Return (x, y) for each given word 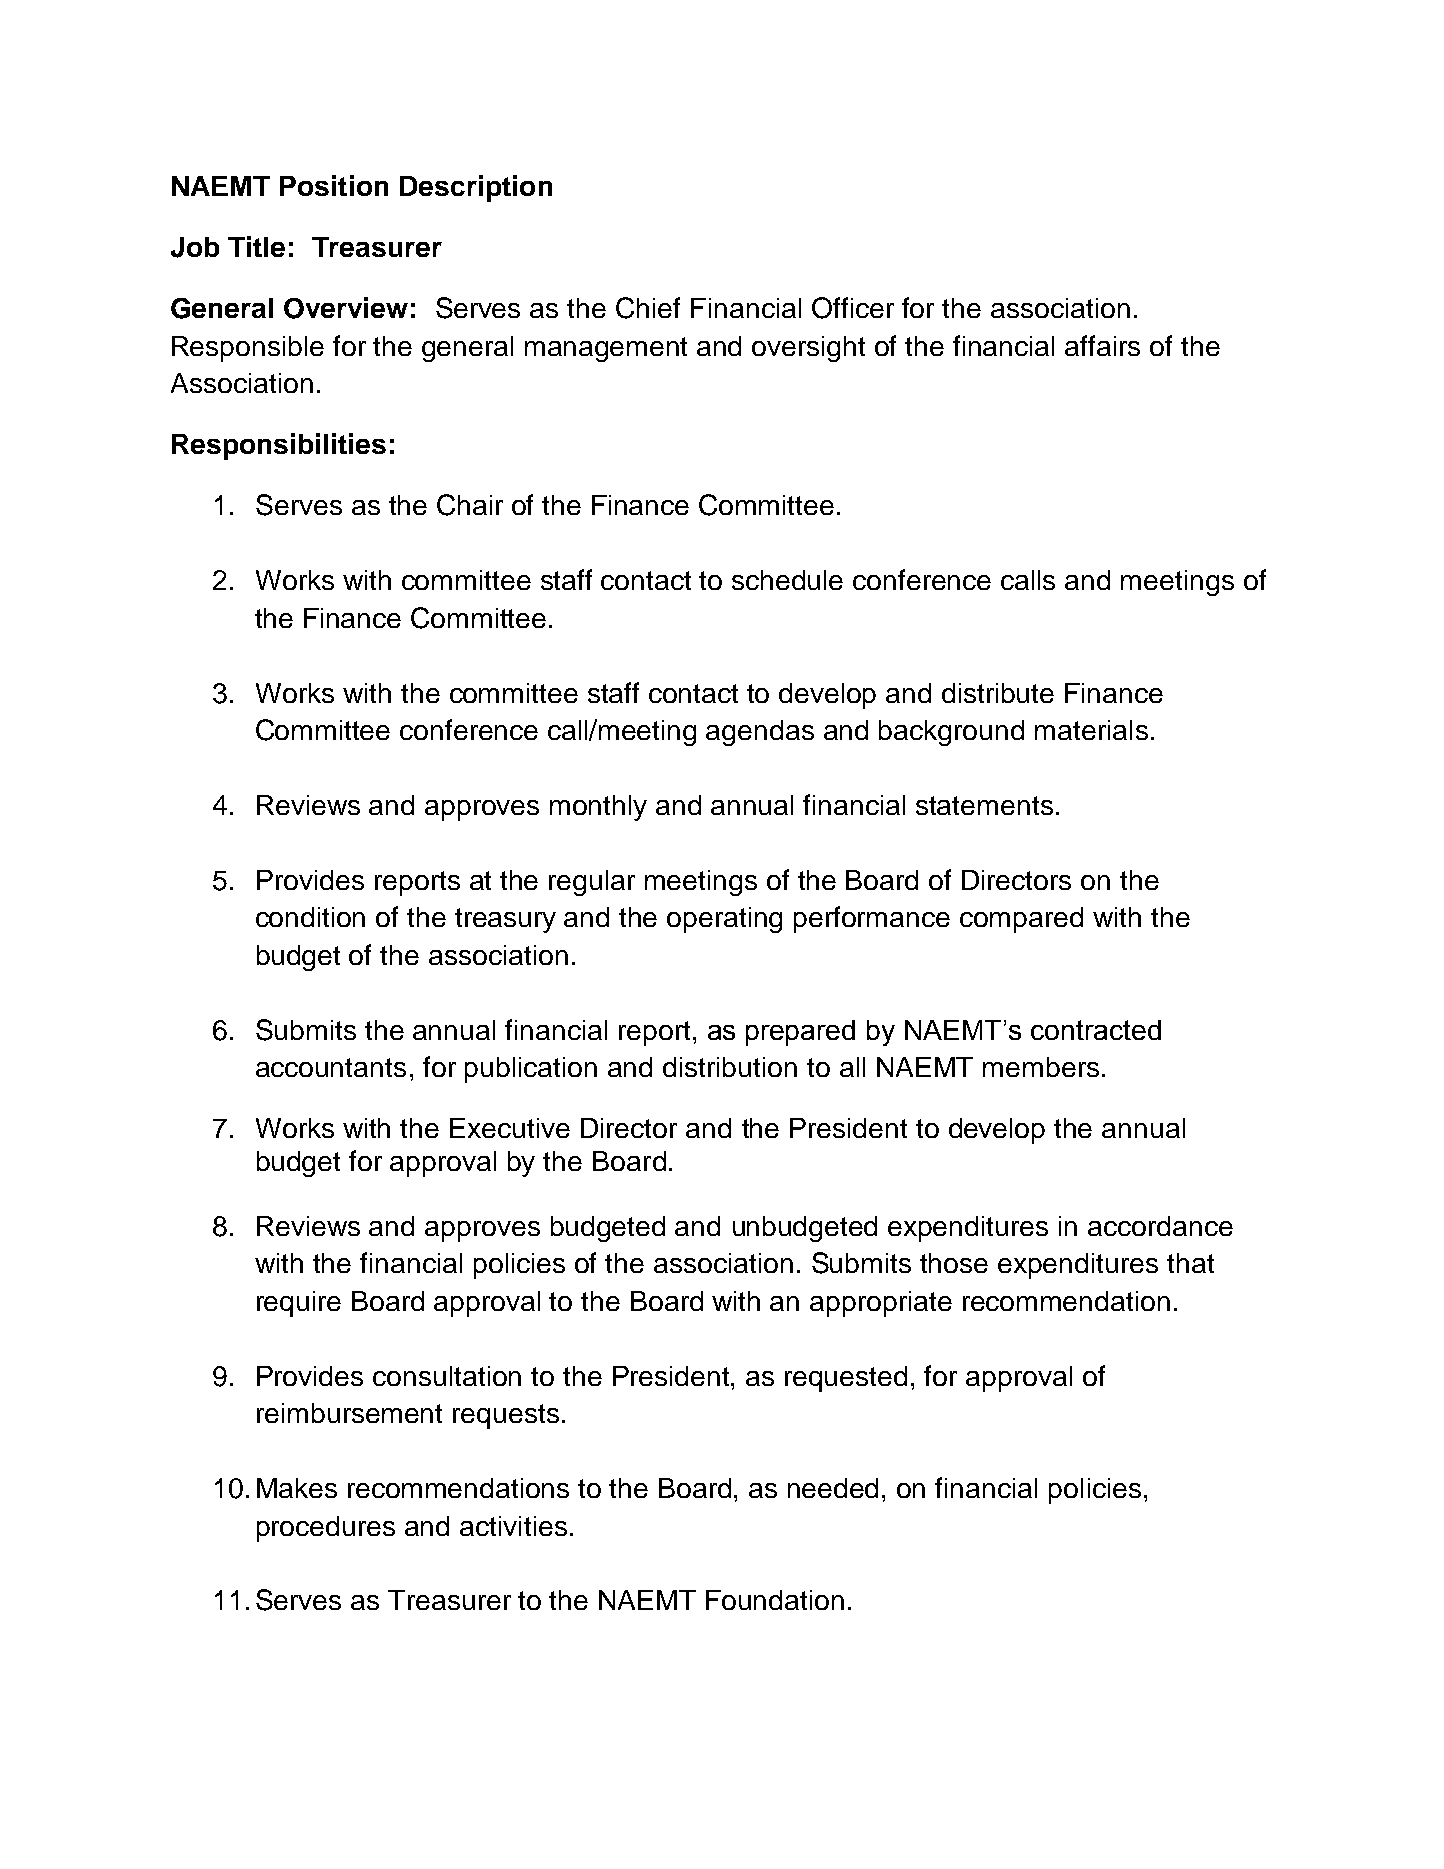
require (299, 1304)
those (954, 1263)
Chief (648, 308)
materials (1091, 730)
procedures (326, 1529)
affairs (1102, 345)
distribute (998, 693)
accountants (331, 1067)
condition (310, 917)
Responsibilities (279, 446)
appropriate (881, 1304)
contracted (1096, 1030)
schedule (787, 580)
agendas (760, 733)
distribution (730, 1067)
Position (334, 185)
